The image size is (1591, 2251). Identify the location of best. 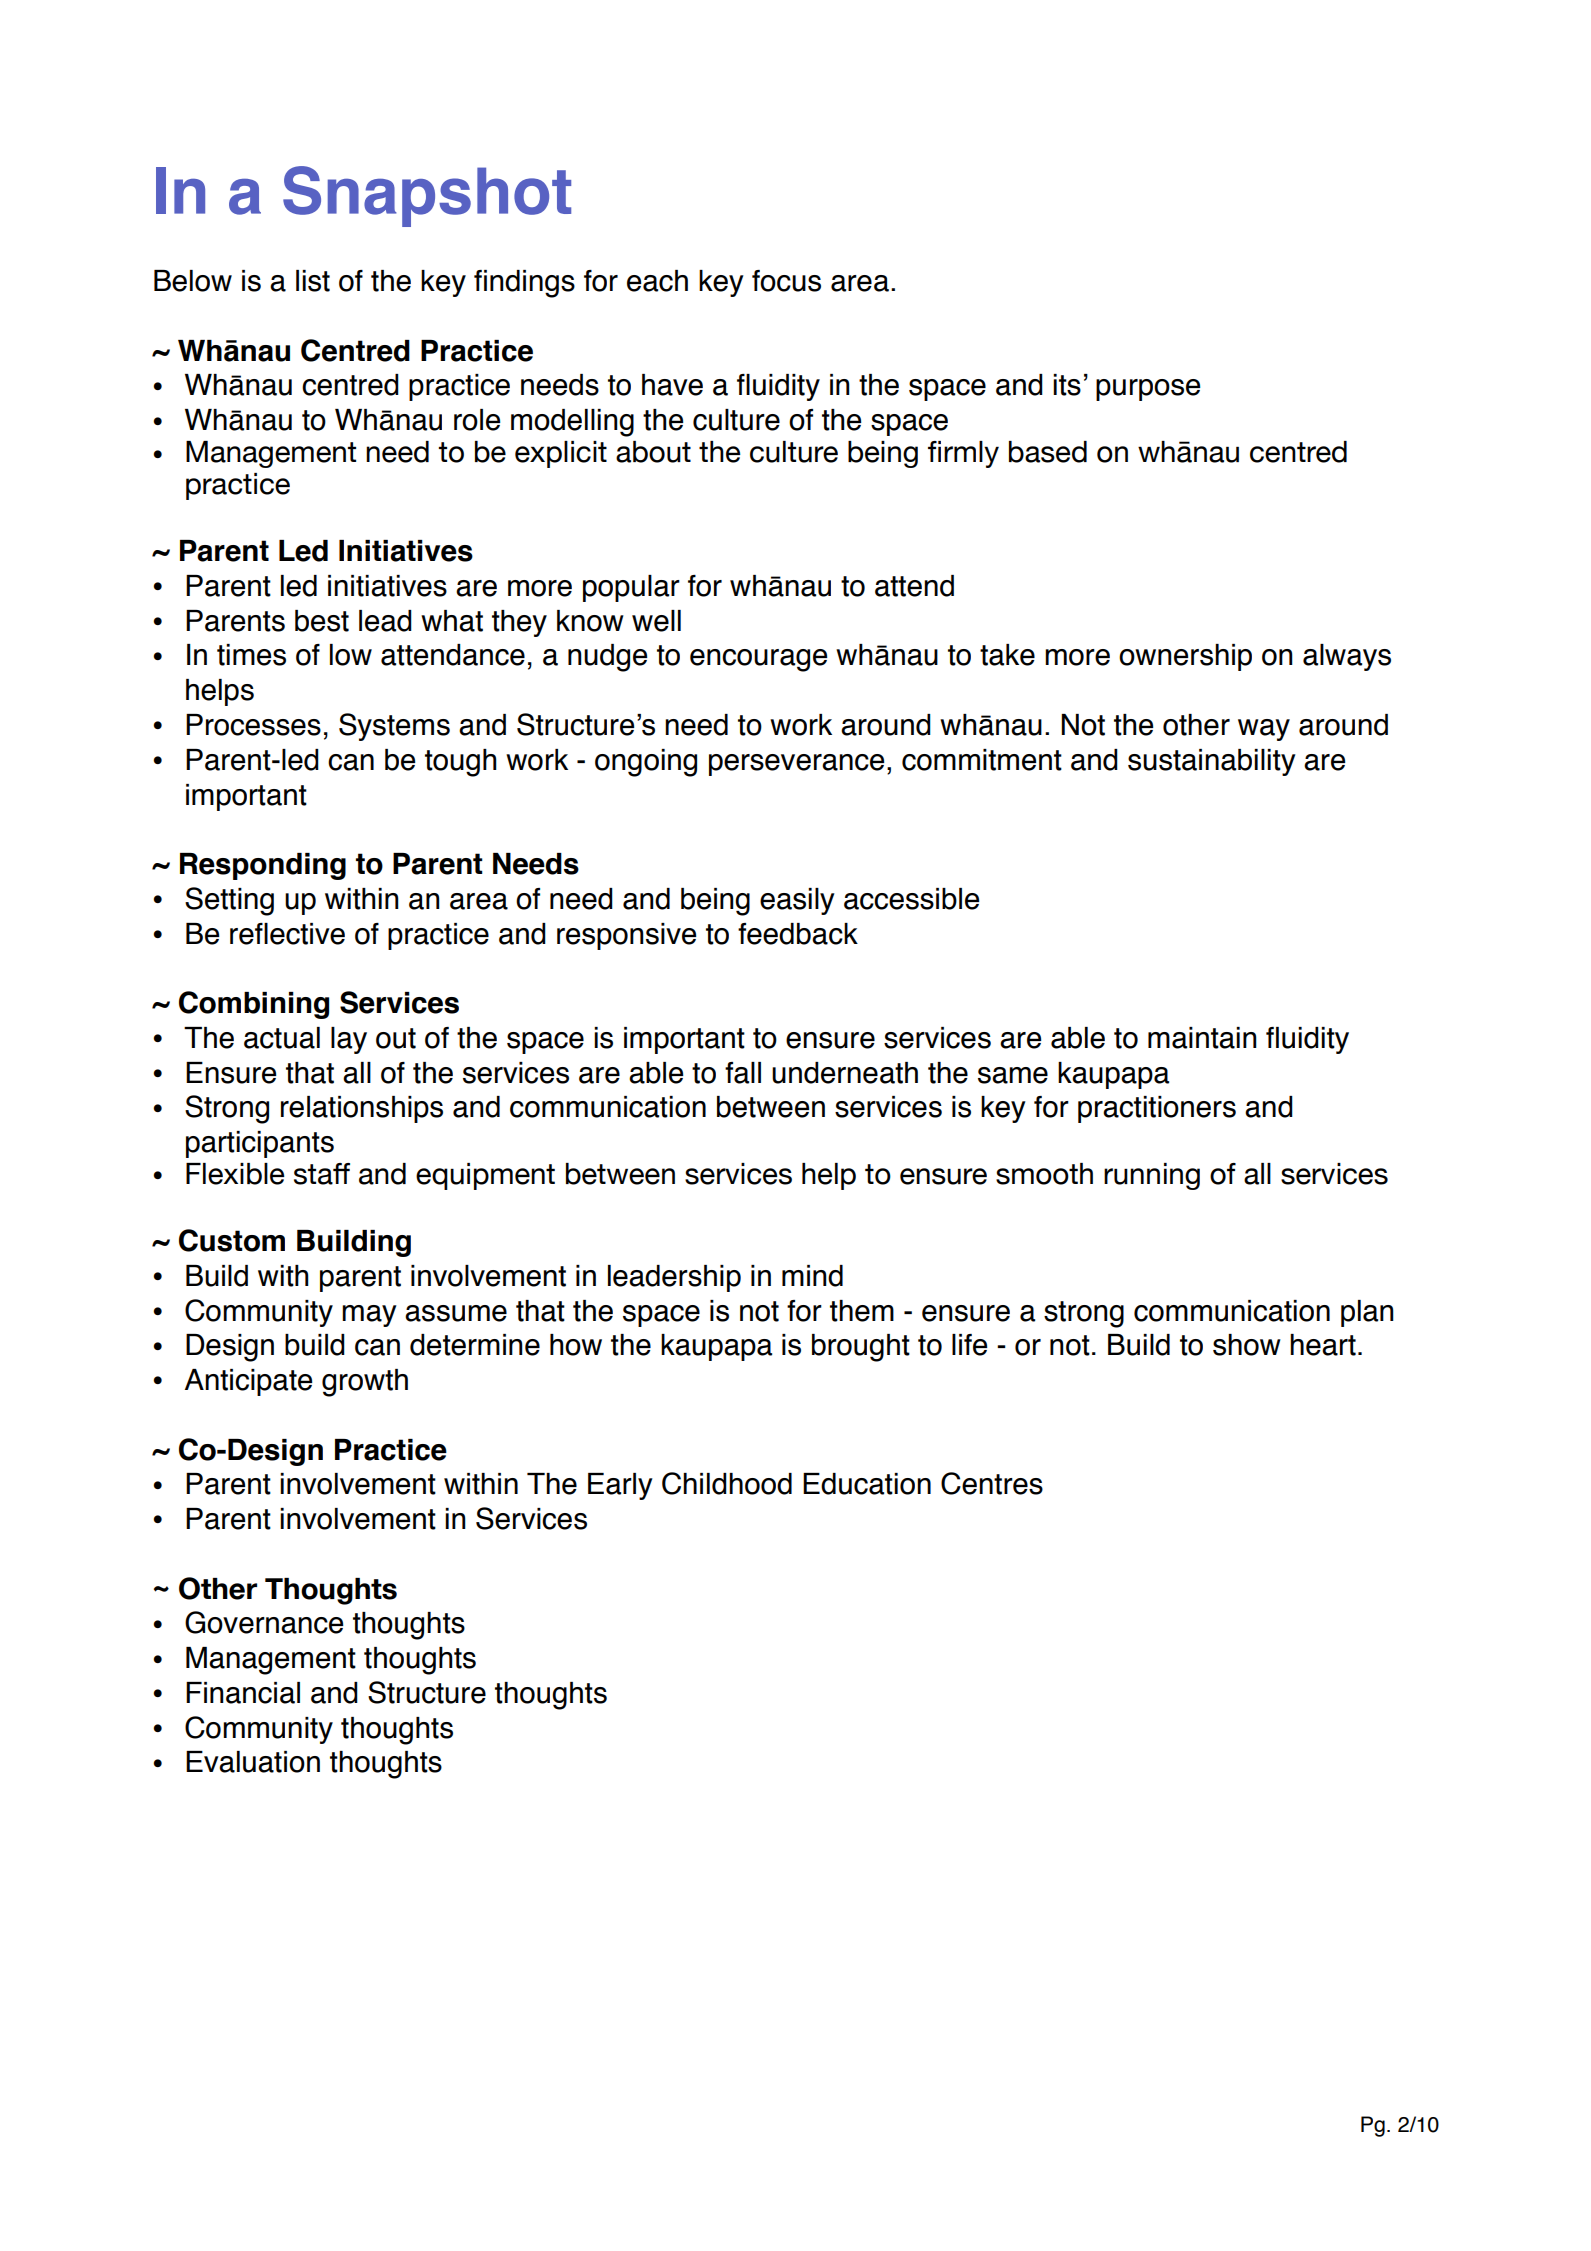
(322, 621).
